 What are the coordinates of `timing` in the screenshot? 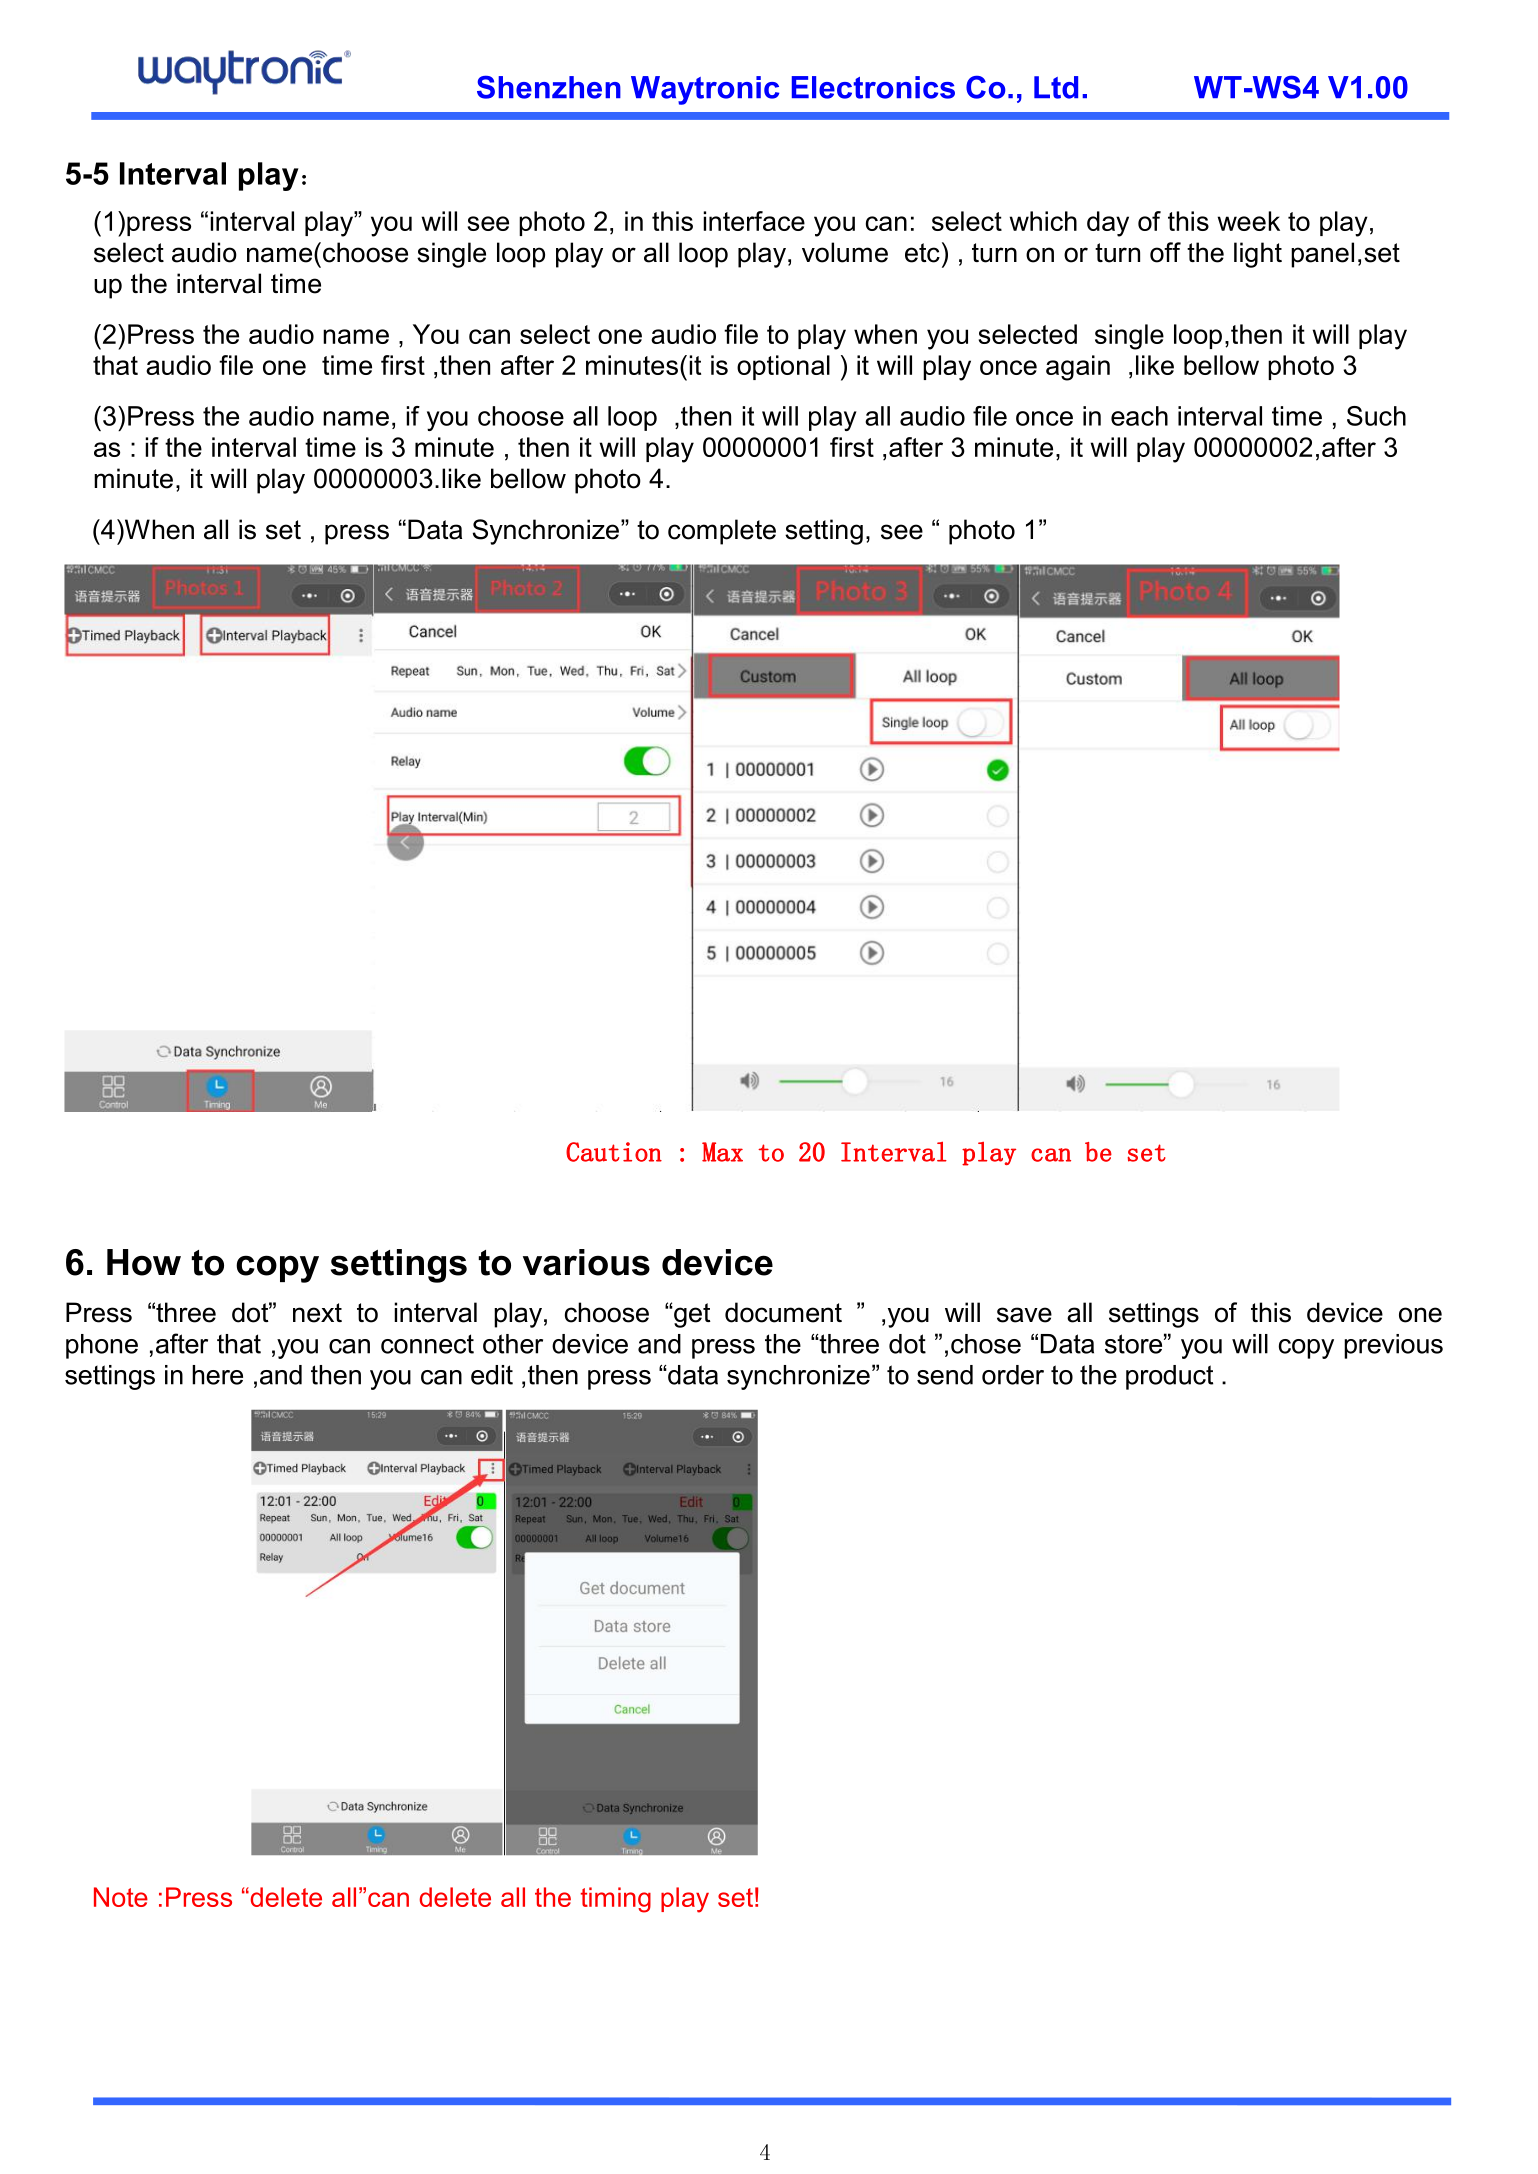 It's located at (616, 1900).
